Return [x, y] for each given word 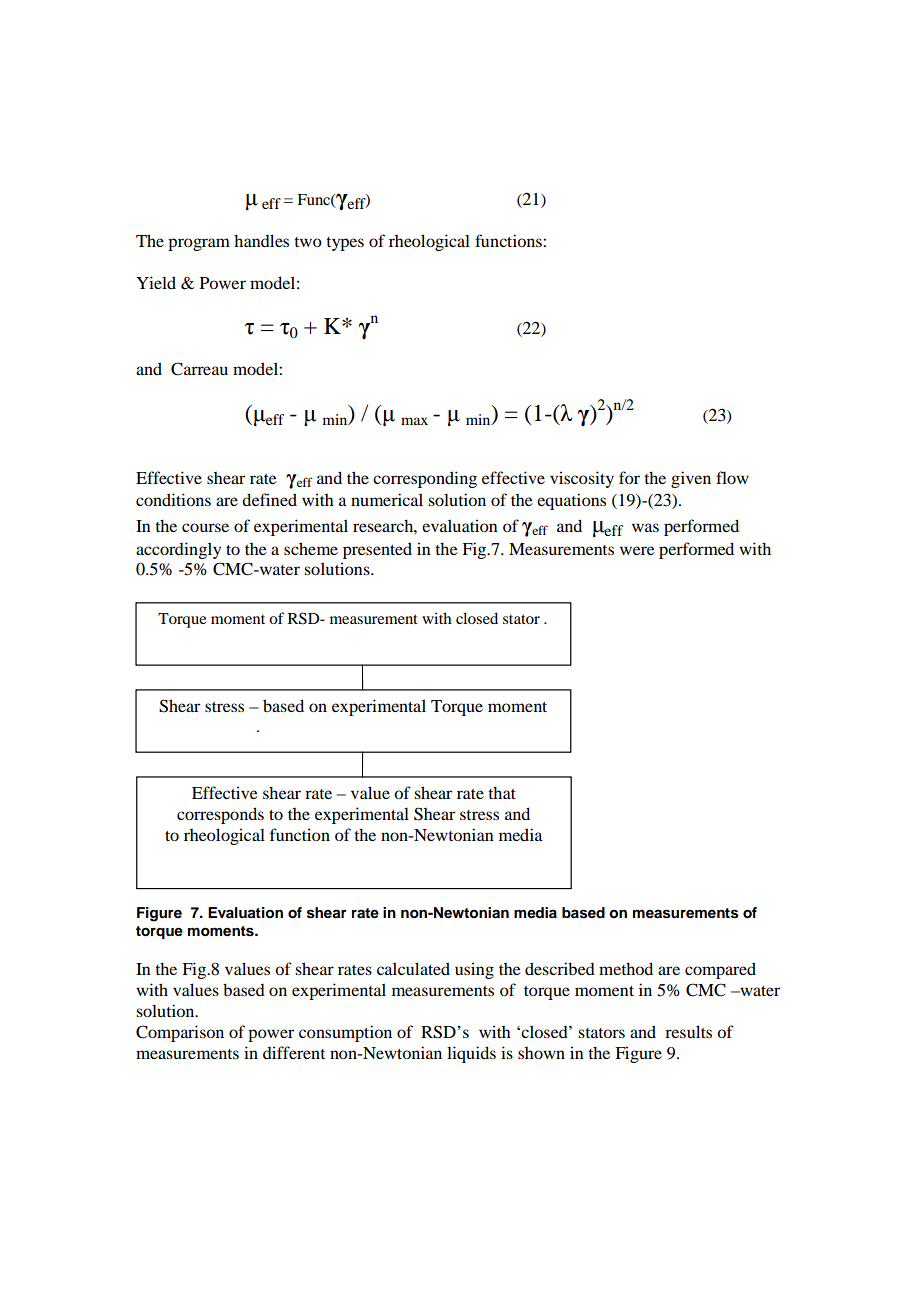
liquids [471, 1054]
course [205, 527]
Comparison [180, 1033]
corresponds [220, 815]
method [626, 968]
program [199, 244]
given [691, 479]
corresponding [425, 479]
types [345, 244]
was [645, 527]
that [502, 792]
